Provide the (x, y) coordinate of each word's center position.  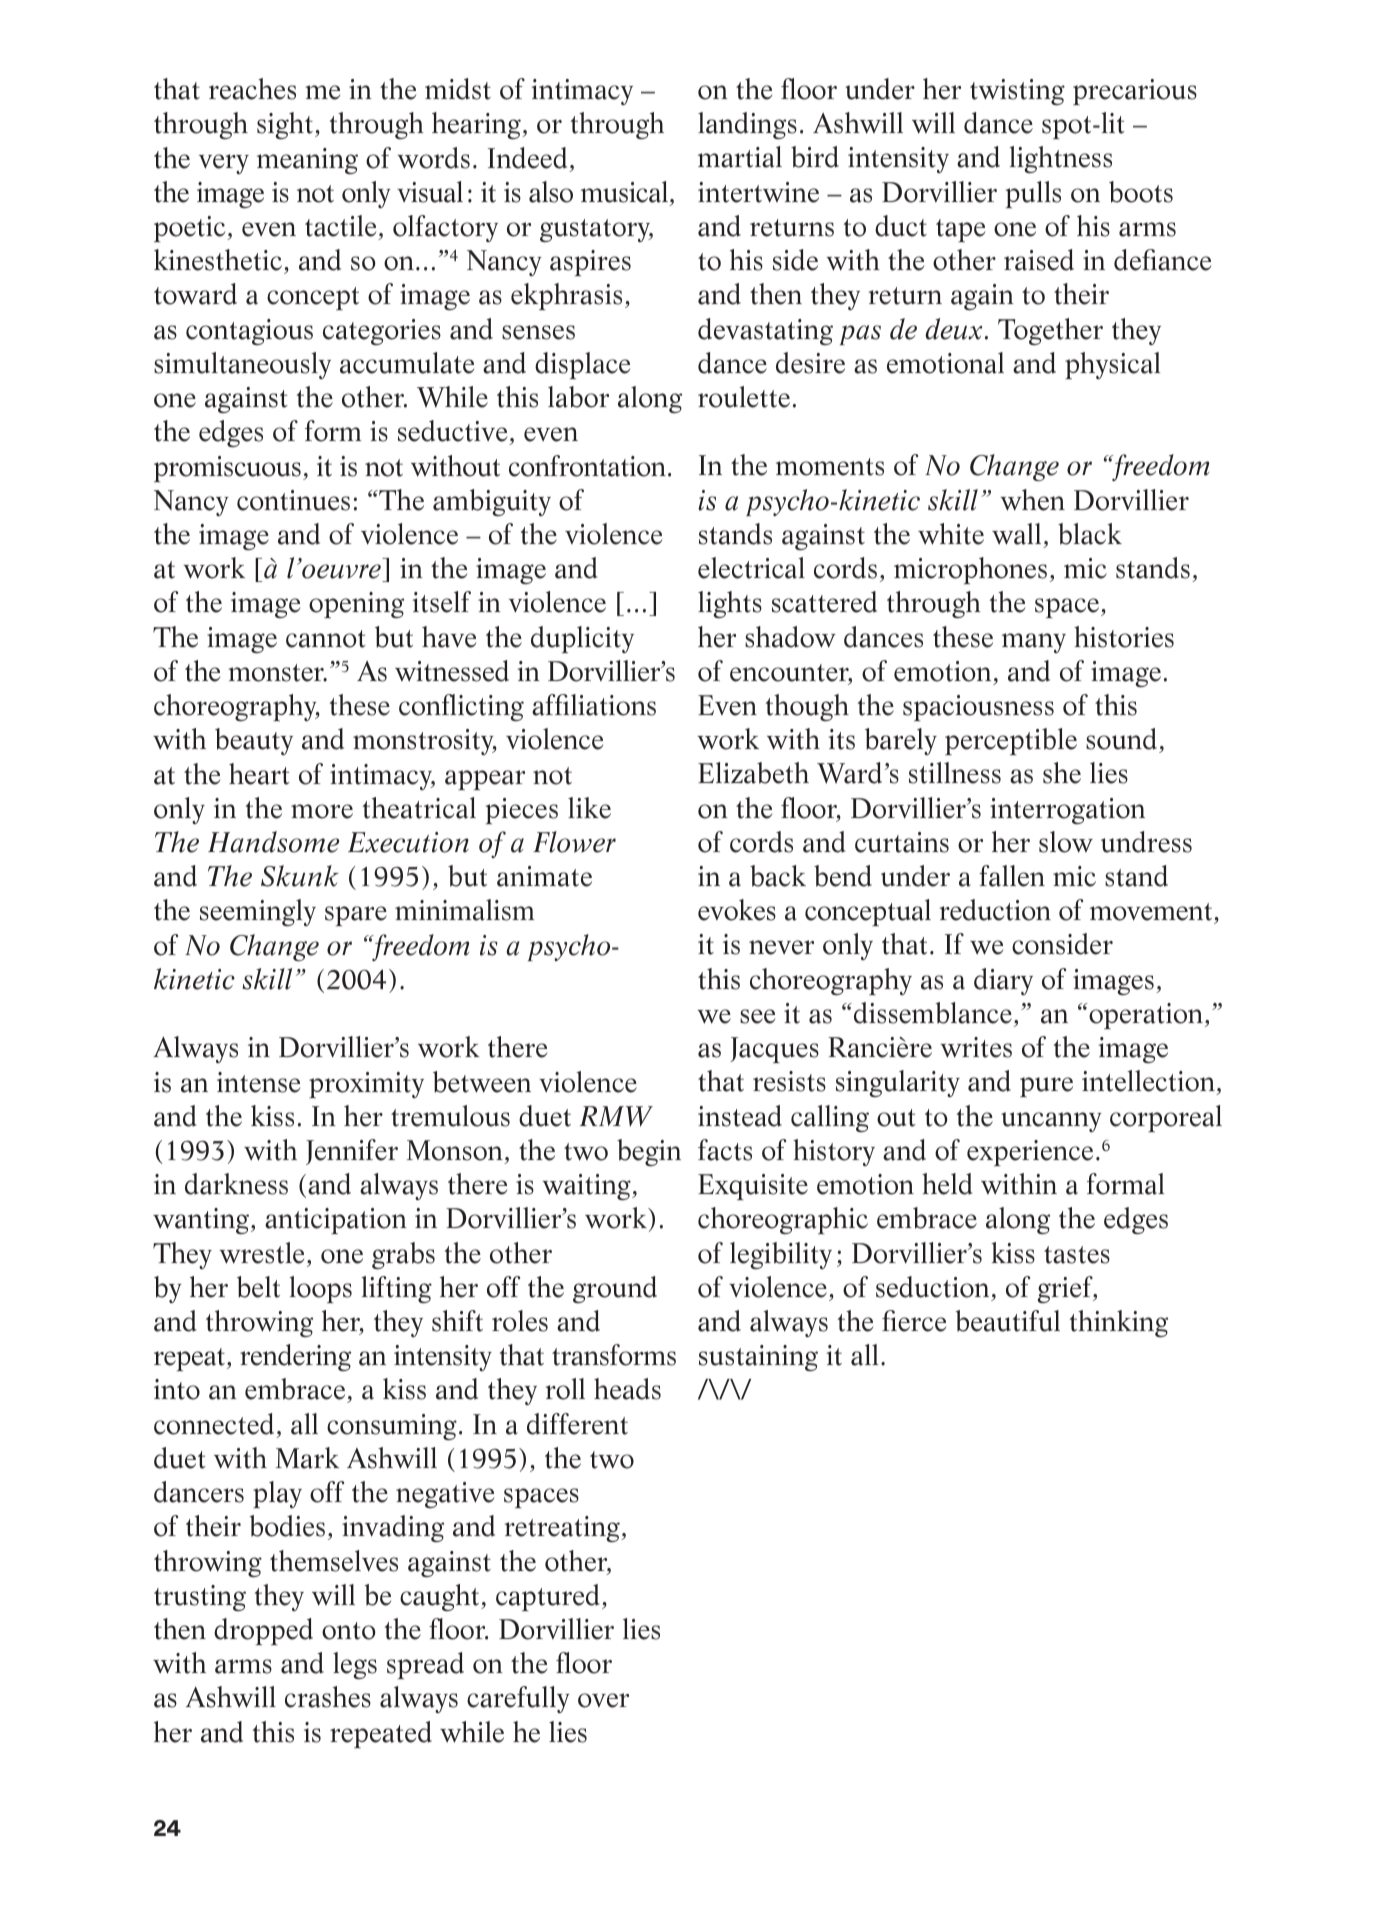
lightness (1060, 159)
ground (615, 1289)
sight (285, 125)
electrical (751, 568)
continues (293, 500)
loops (320, 1289)
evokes (737, 910)
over (603, 1700)
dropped (263, 1631)
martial (740, 157)
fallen (1012, 876)
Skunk (300, 876)
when (1032, 500)
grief (1066, 1289)
